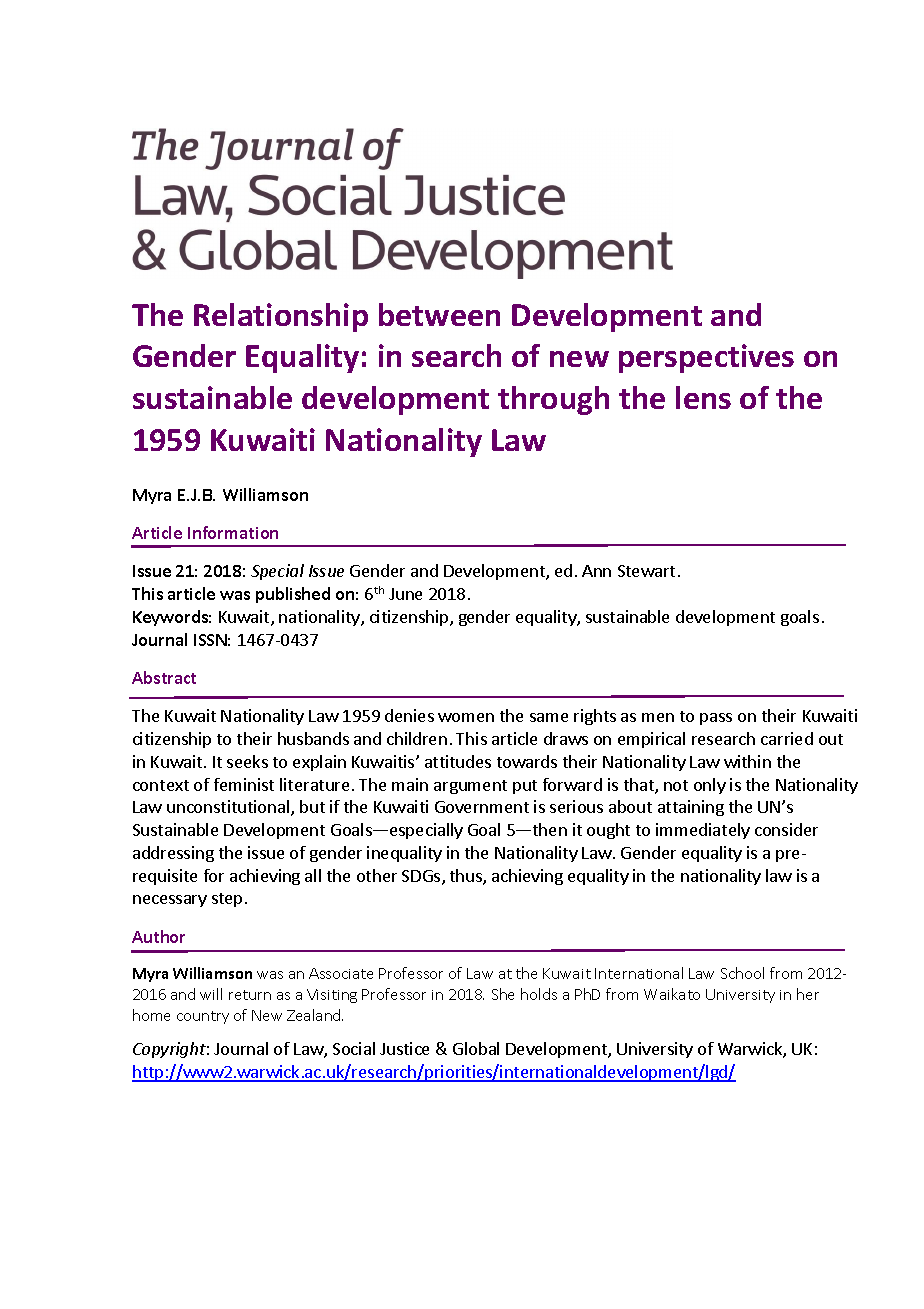 The width and height of the document is (924, 1309). What do you see at coordinates (716, 719) in the document?
I see `pass` at bounding box center [716, 719].
